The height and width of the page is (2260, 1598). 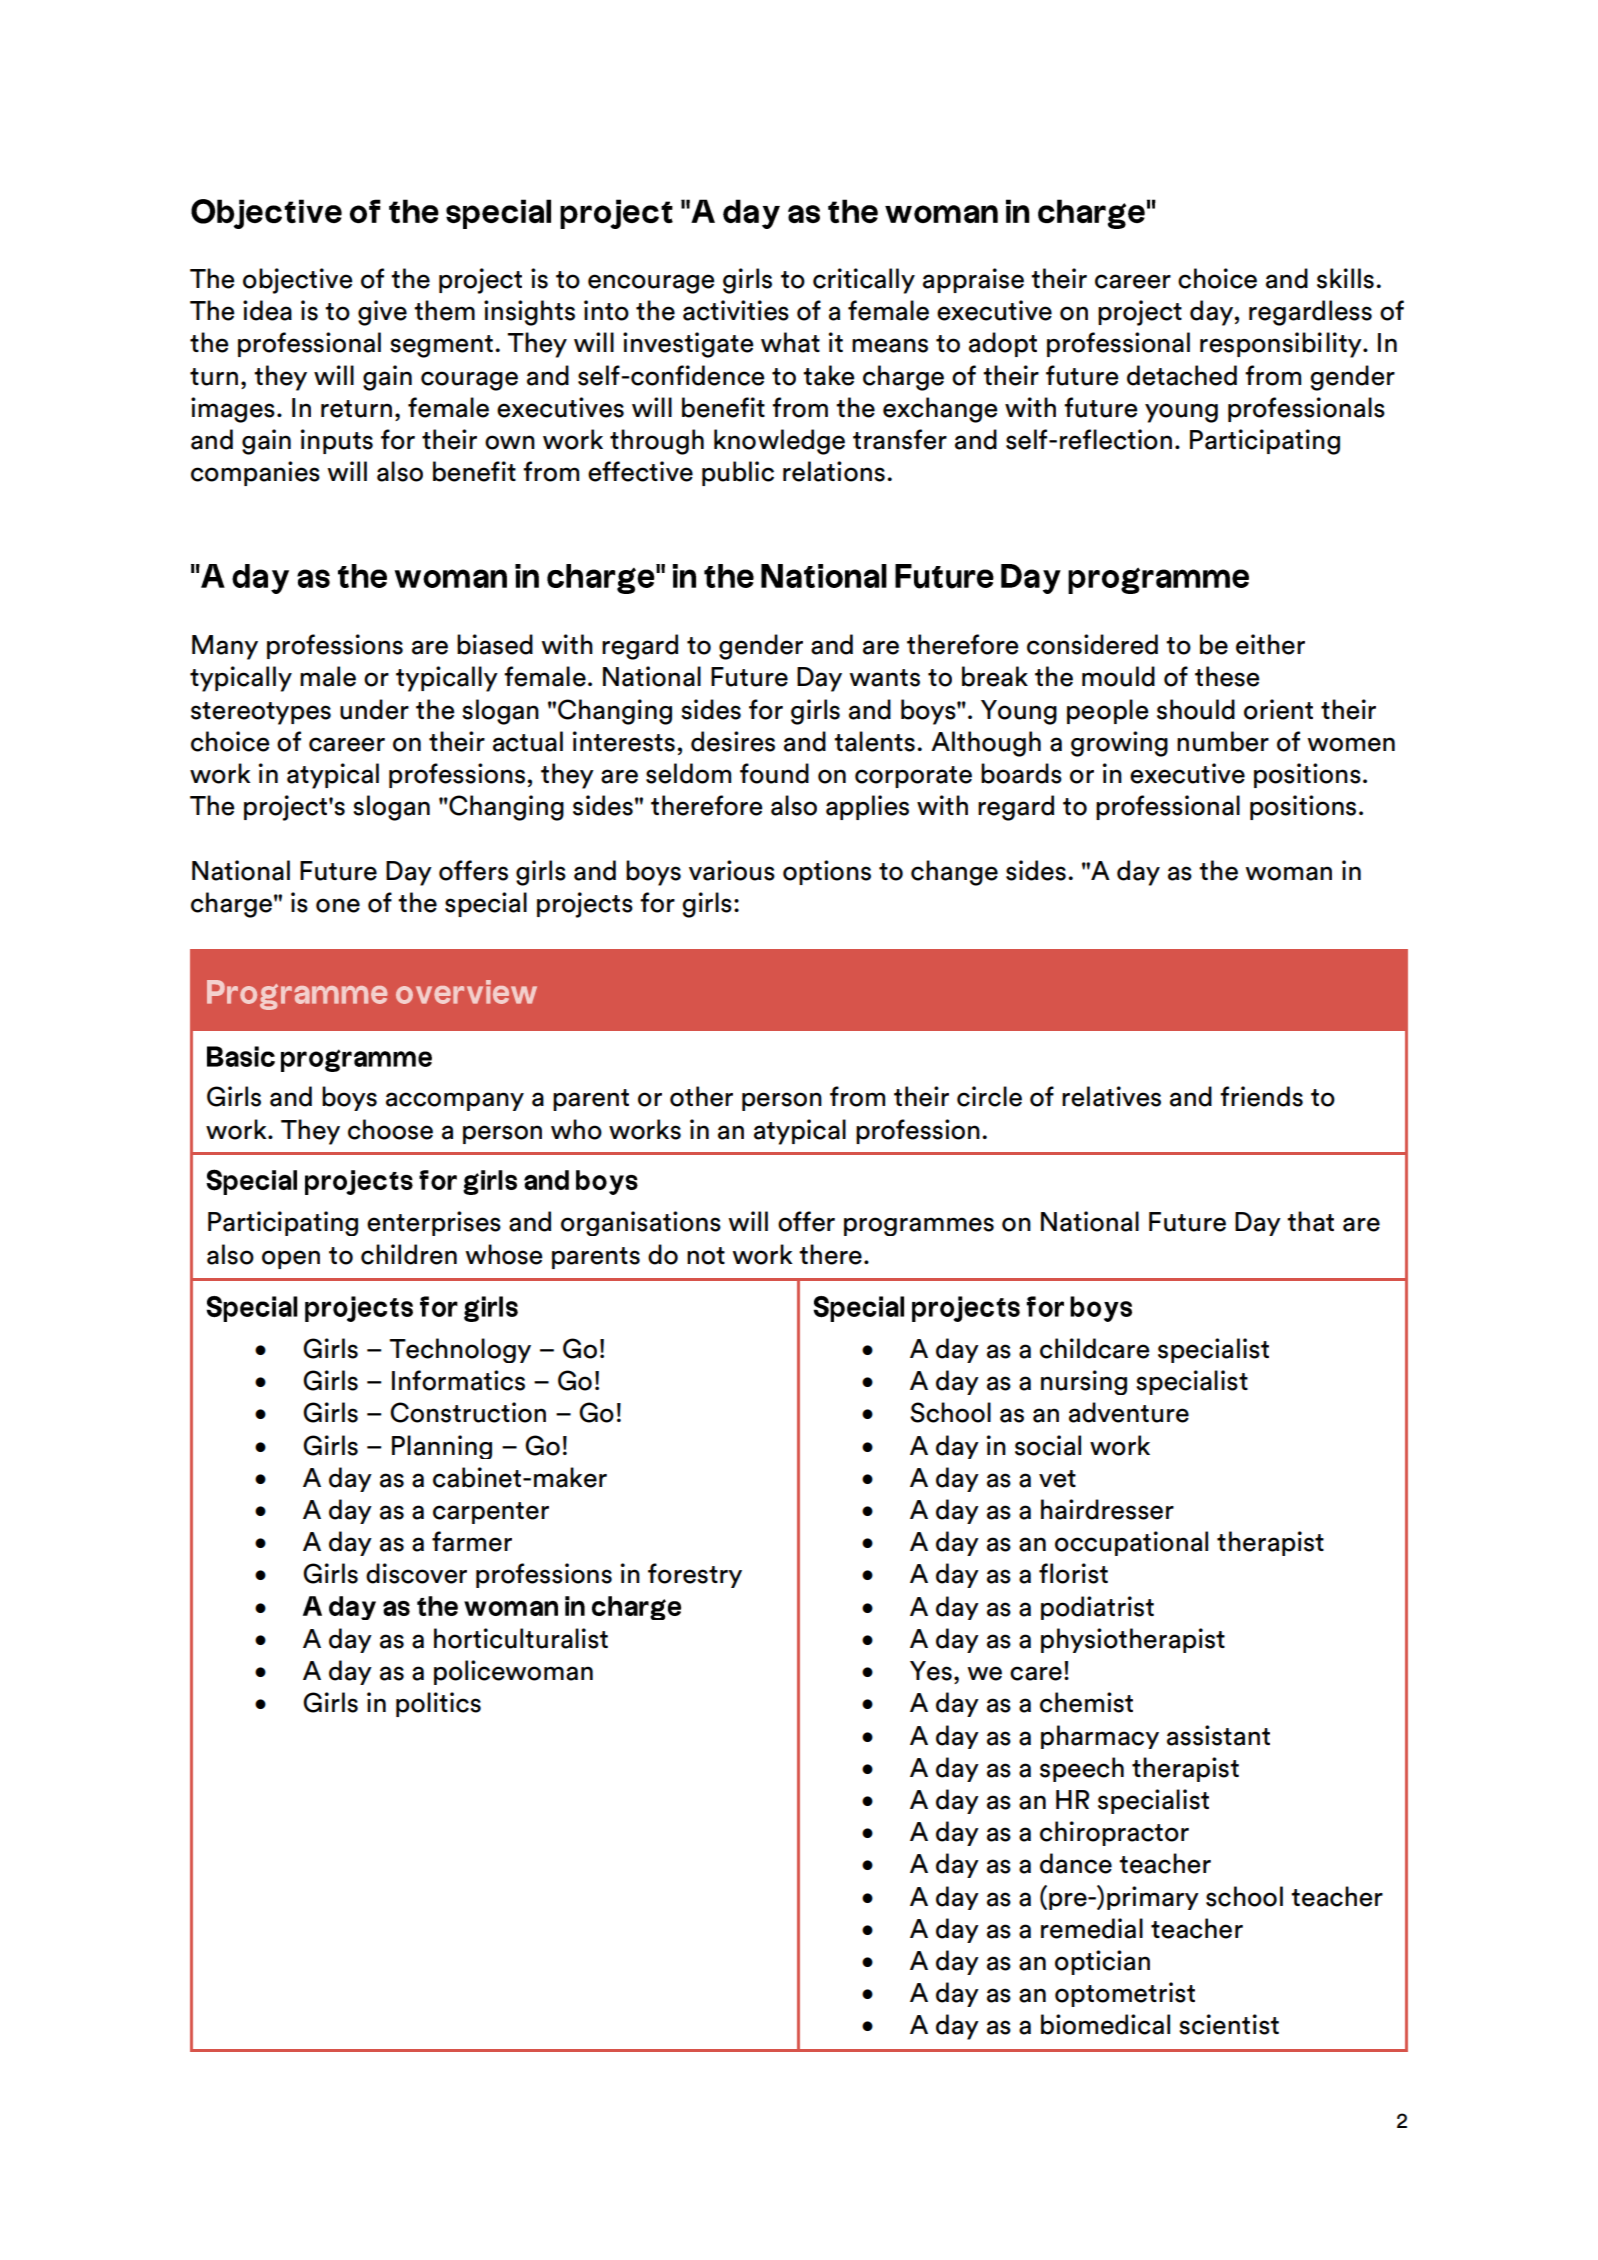 I want to click on what, so click(x=790, y=342).
